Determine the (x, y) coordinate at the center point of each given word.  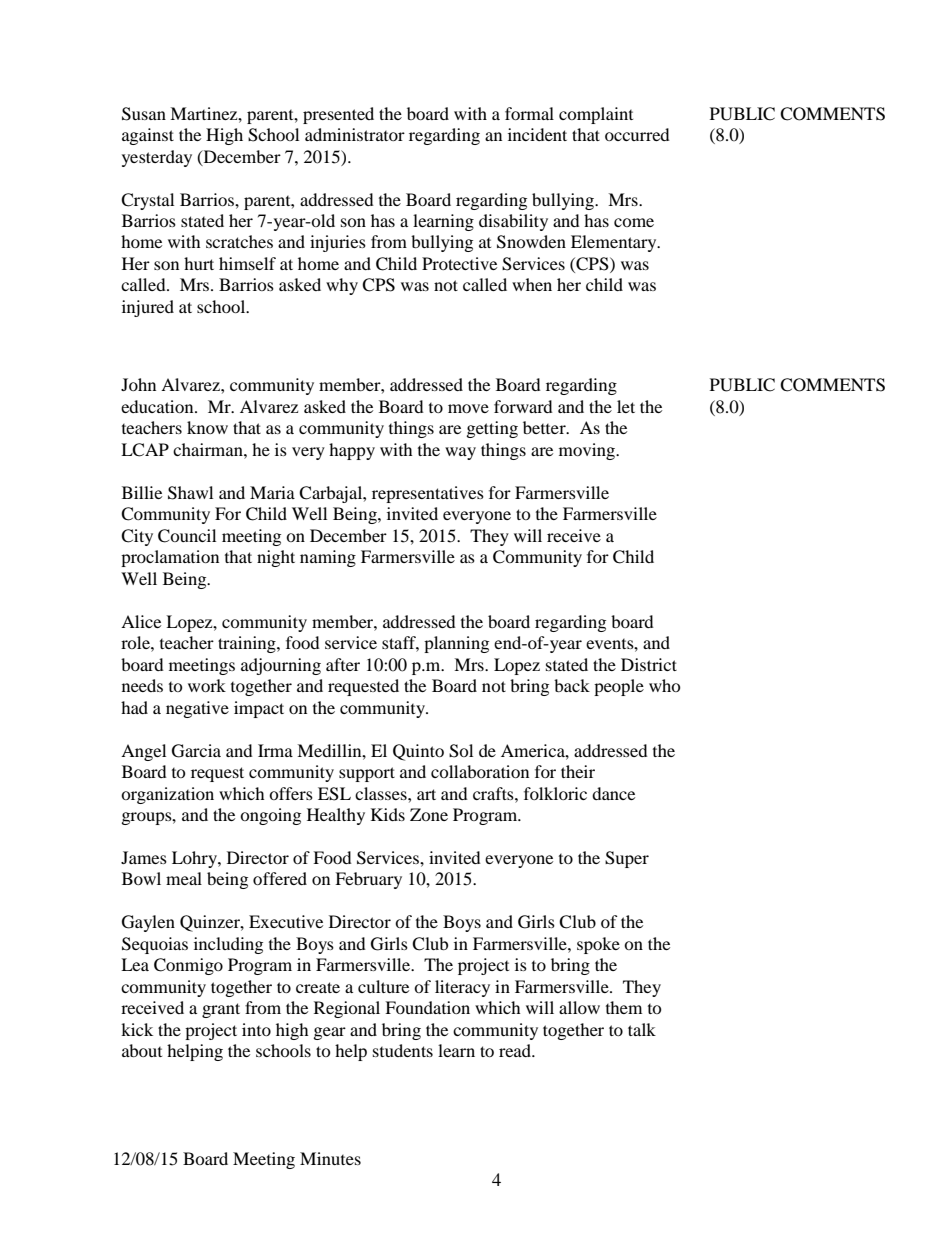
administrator (355, 134)
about (142, 1050)
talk (642, 1029)
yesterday (157, 158)
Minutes (330, 1158)
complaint (596, 115)
